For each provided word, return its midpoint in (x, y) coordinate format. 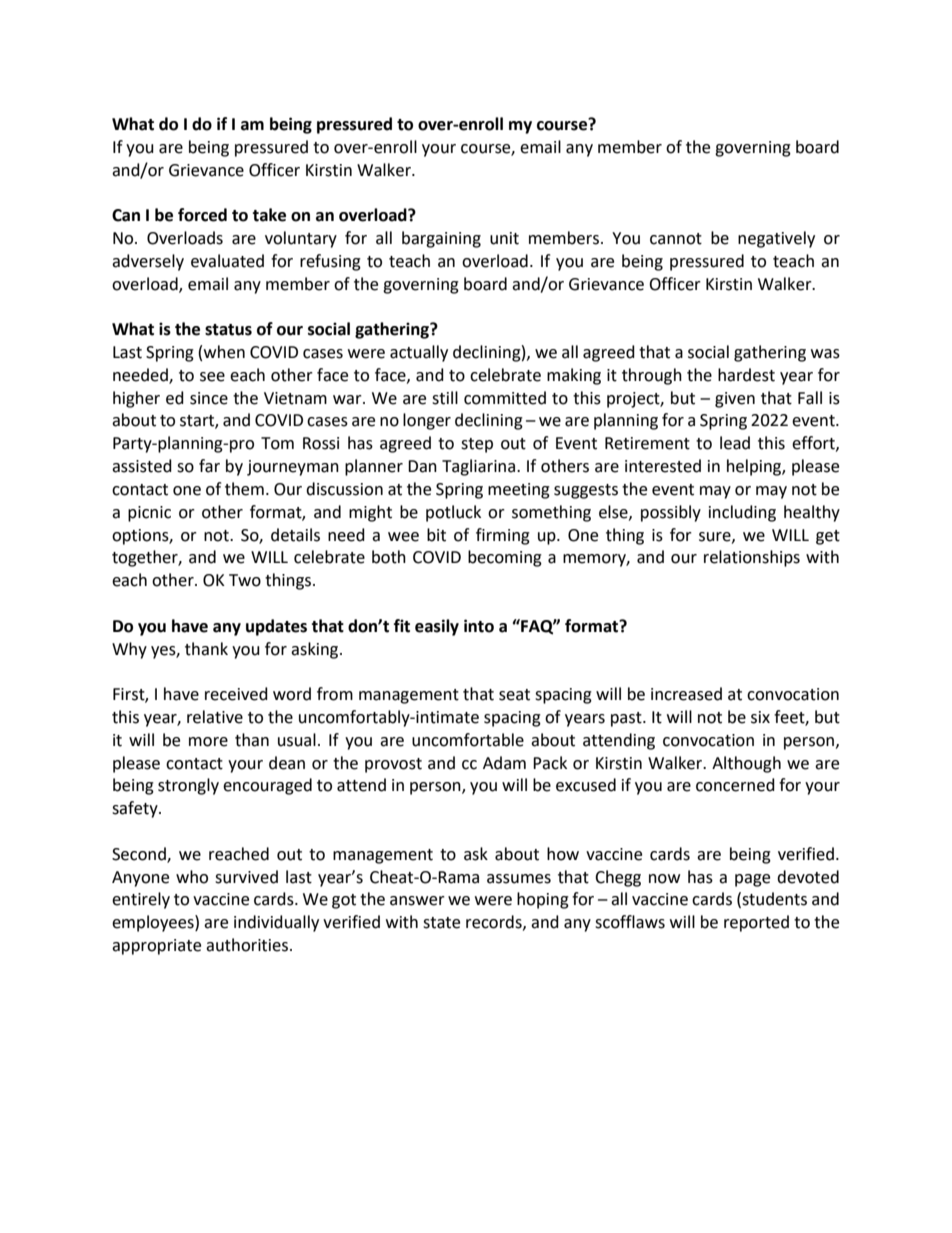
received (236, 694)
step (477, 445)
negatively (776, 239)
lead (735, 443)
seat (514, 695)
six (760, 717)
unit (504, 238)
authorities (247, 945)
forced (202, 215)
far (209, 466)
